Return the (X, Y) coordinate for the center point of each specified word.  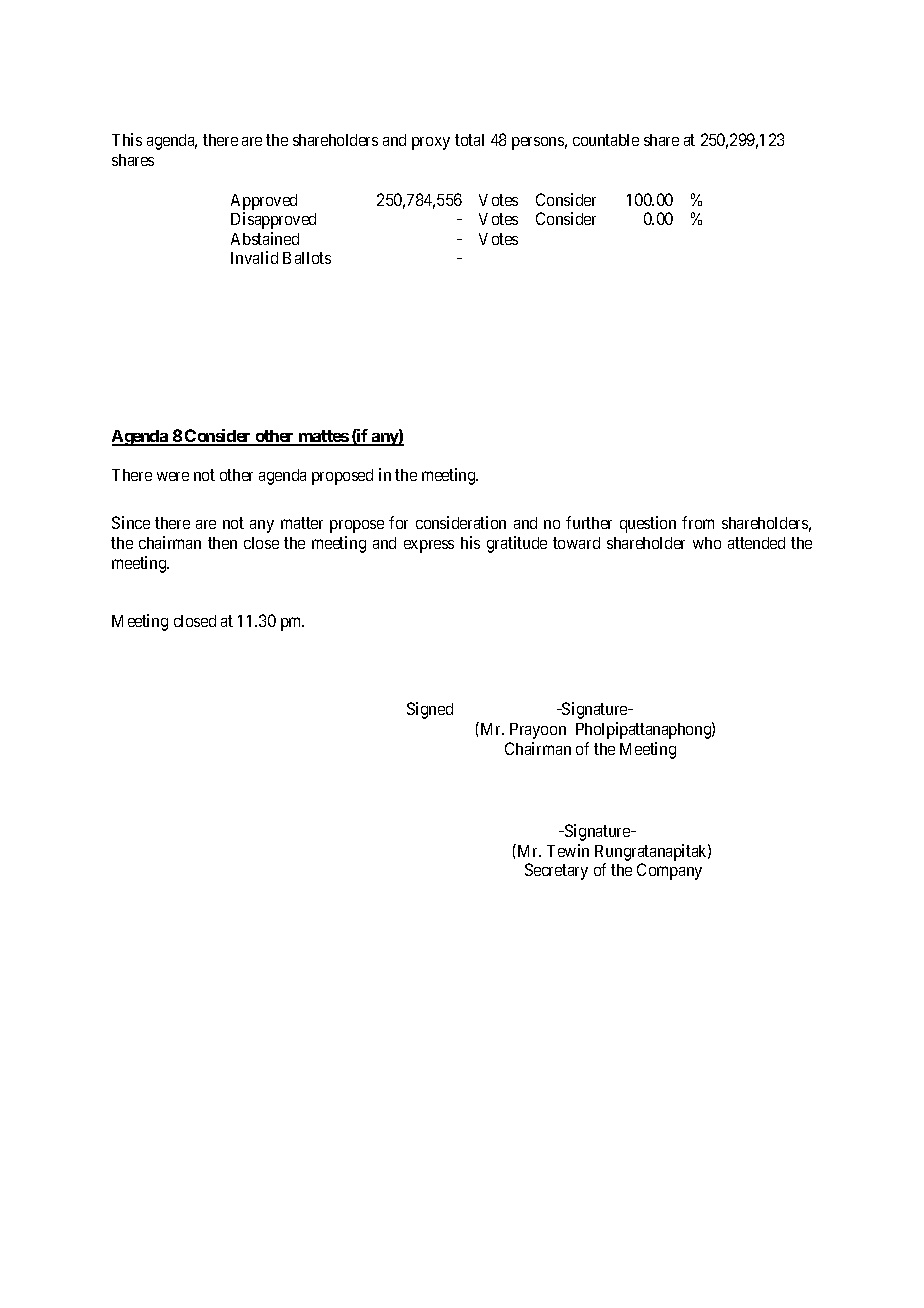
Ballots (307, 258)
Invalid (254, 257)
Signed (430, 710)
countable (606, 140)
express (429, 546)
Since (131, 522)
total (469, 140)
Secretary (556, 871)
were (173, 476)
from (698, 522)
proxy (431, 143)
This (127, 139)
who (707, 543)
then (222, 543)
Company (669, 871)
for (398, 522)
